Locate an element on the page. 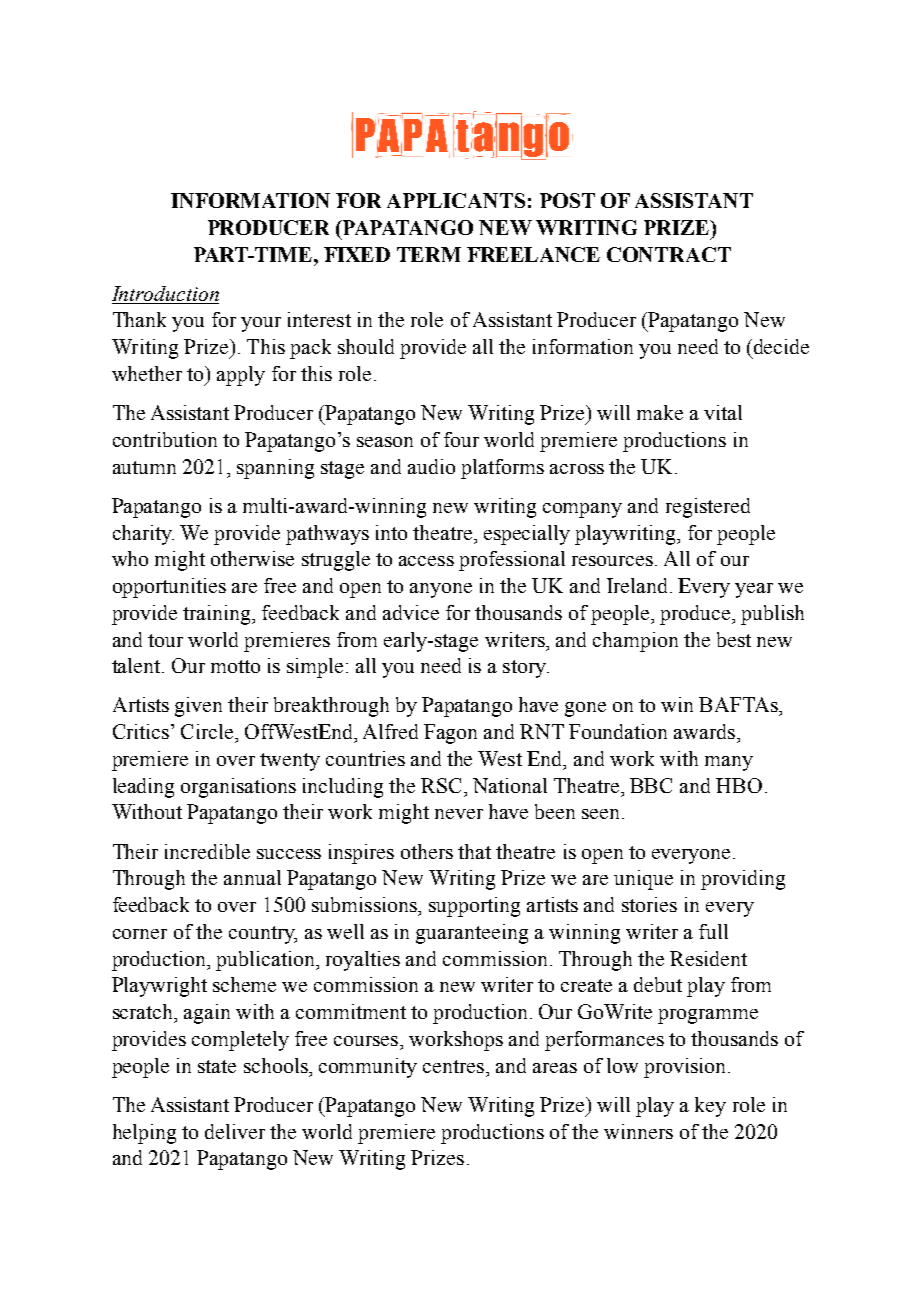 Image resolution: width=924 pixels, height=1308 pixels. supporting is located at coordinates (474, 907).
